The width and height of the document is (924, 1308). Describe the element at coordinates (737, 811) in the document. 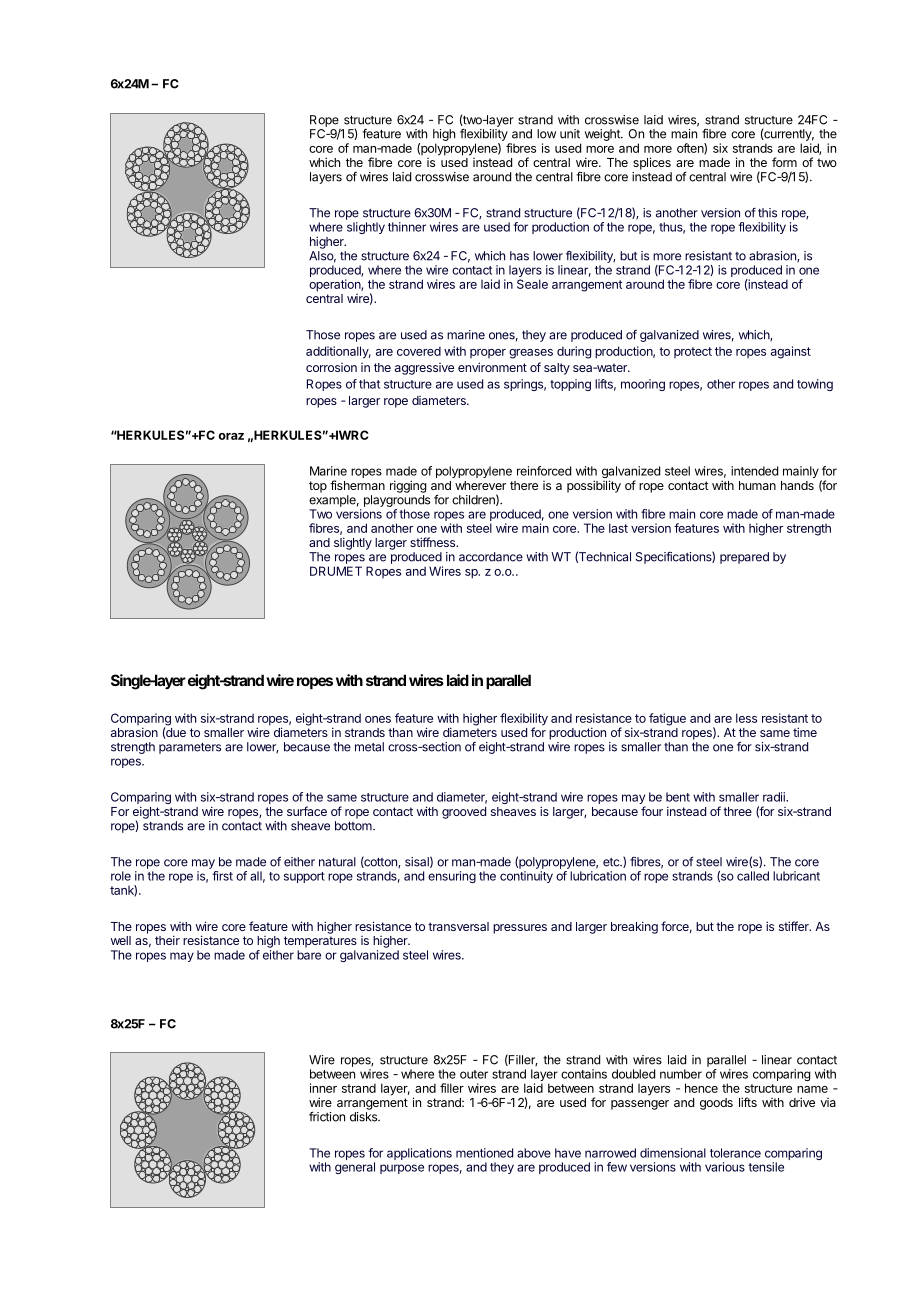

I see `three` at that location.
